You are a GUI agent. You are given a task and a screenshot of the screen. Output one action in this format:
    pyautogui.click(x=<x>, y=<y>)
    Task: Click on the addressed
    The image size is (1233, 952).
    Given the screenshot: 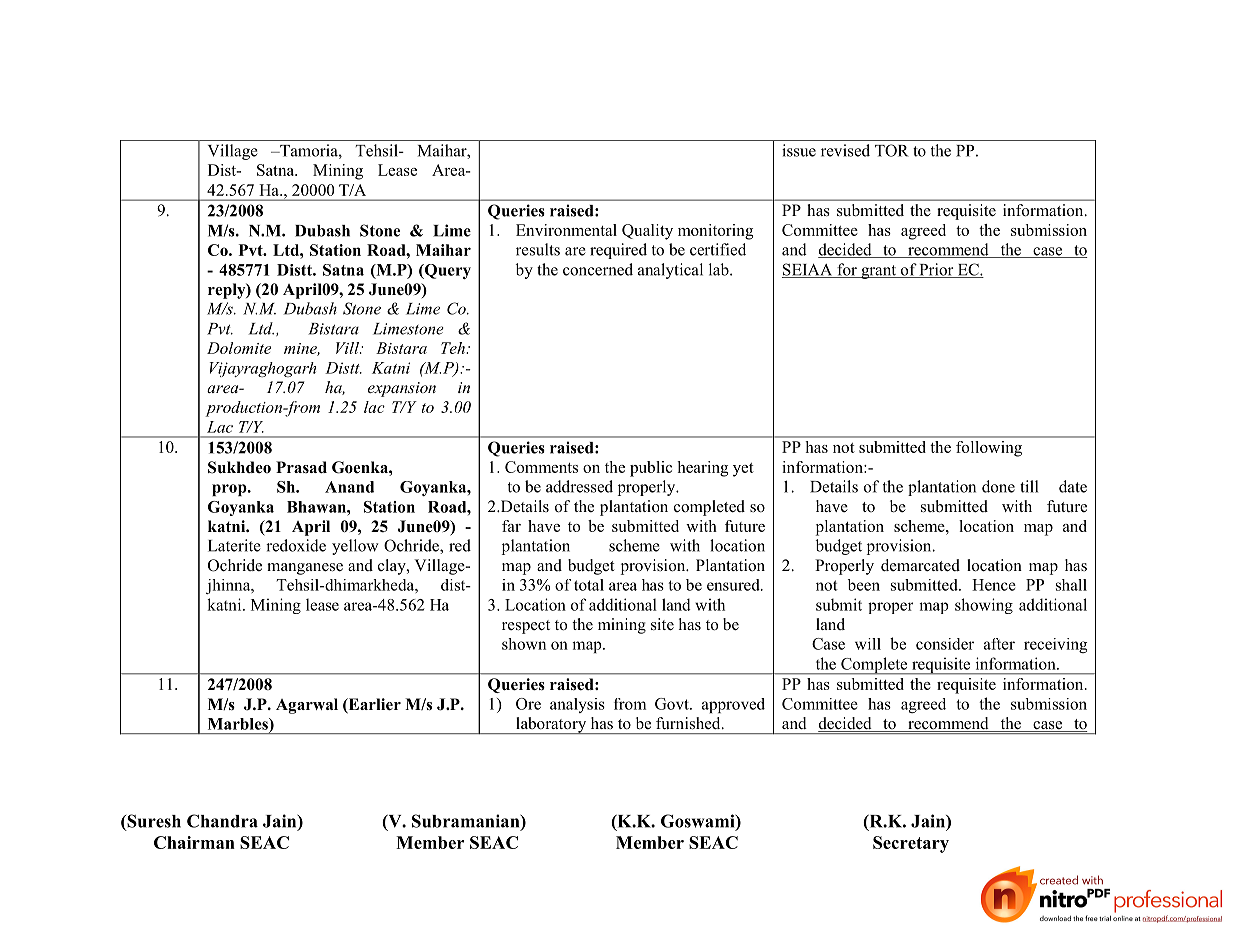 What is the action you would take?
    pyautogui.click(x=579, y=486)
